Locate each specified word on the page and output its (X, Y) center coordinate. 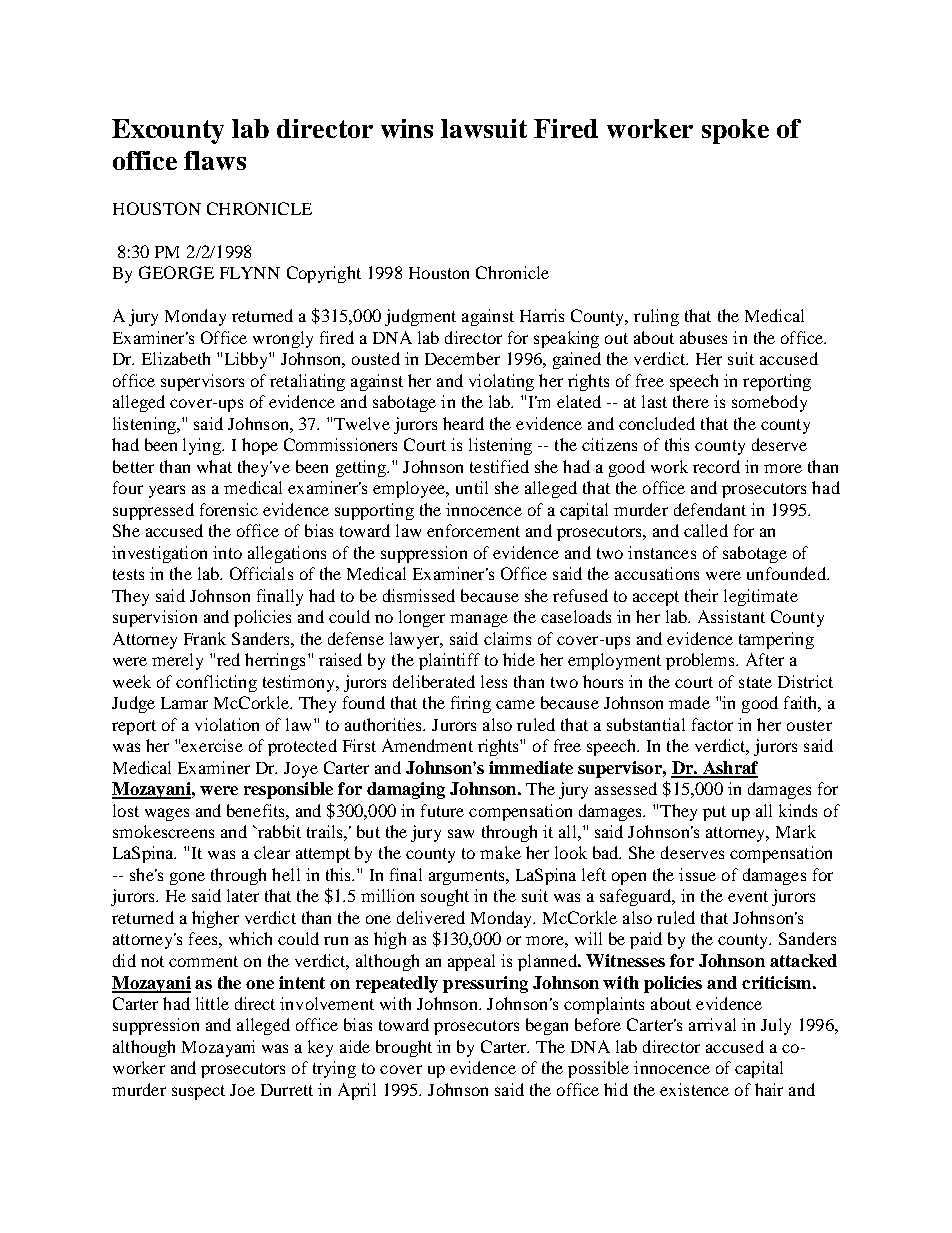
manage (479, 620)
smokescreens (163, 831)
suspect (198, 1092)
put (714, 813)
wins (407, 128)
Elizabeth (176, 358)
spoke (735, 131)
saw (461, 833)
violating (501, 382)
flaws (215, 160)
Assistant (731, 616)
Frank (205, 638)
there (691, 401)
